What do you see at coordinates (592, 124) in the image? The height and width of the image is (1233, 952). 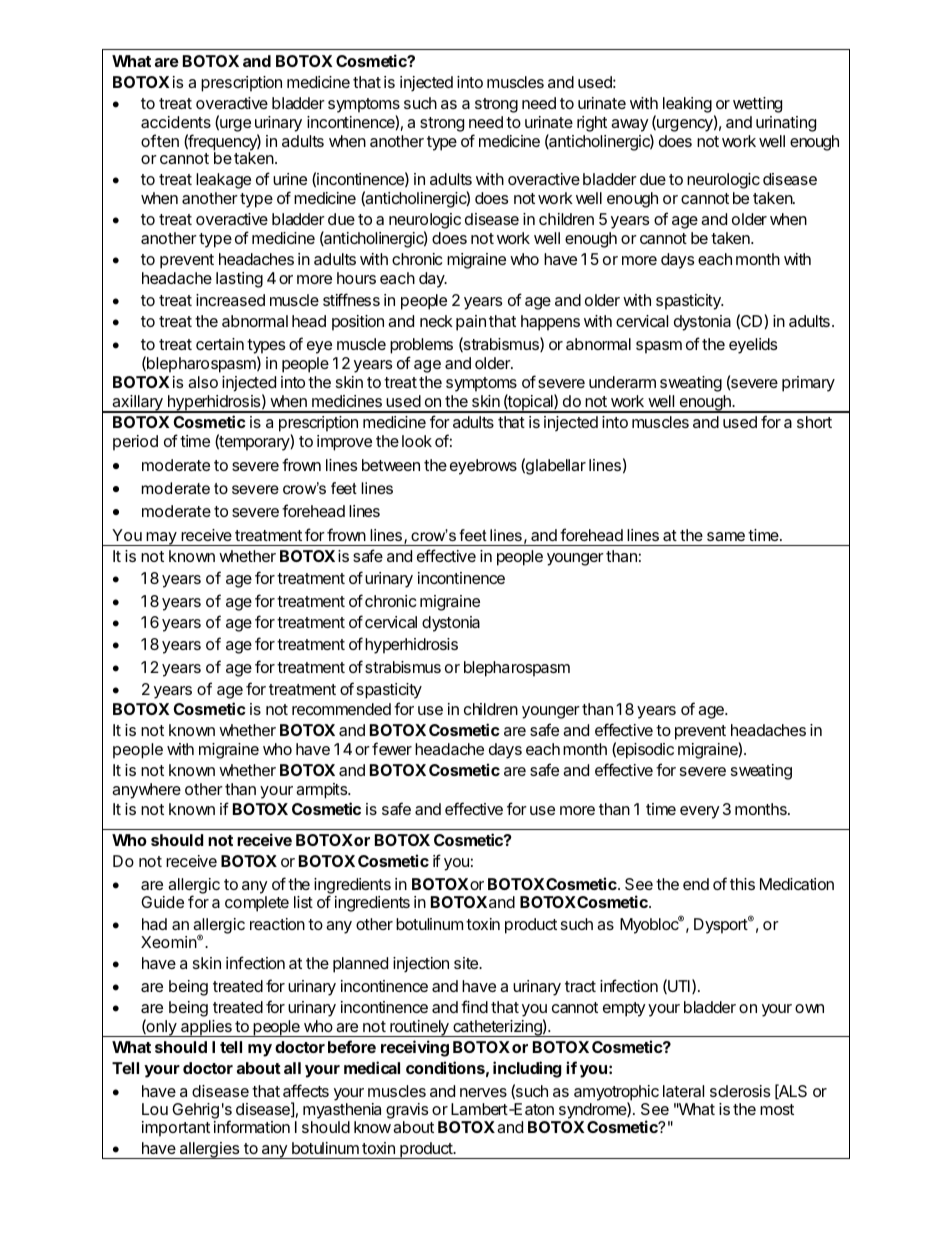 I see `right` at bounding box center [592, 124].
